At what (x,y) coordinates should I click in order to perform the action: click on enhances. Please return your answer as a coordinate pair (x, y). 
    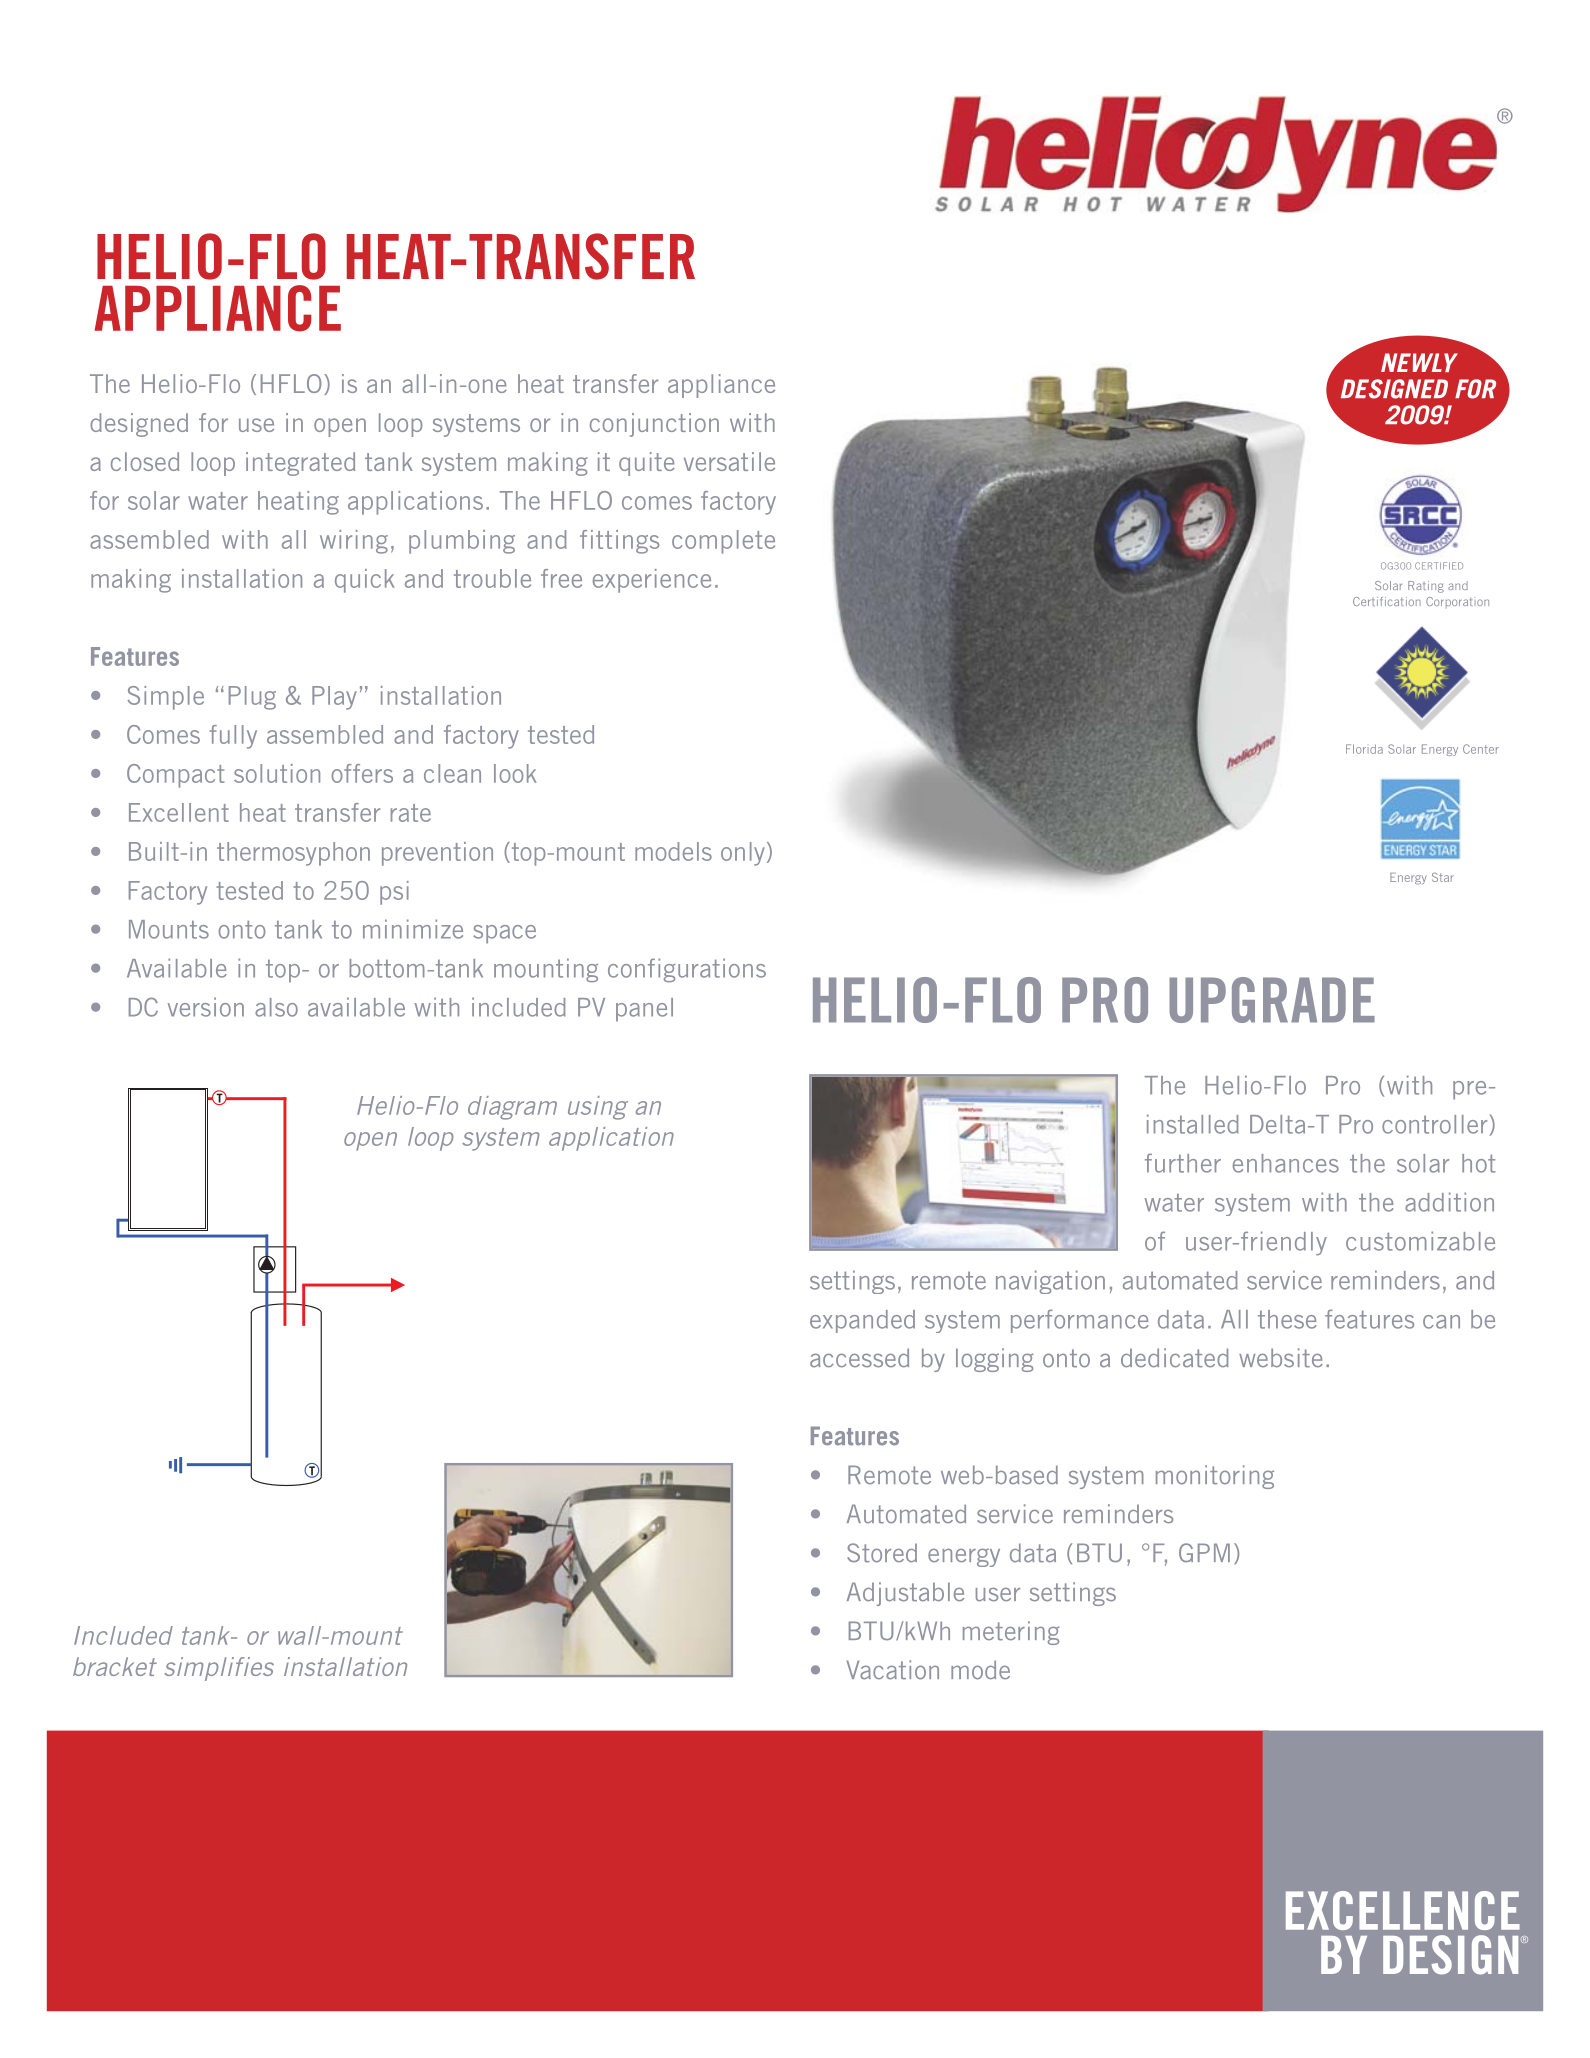
    Looking at the image, I should click on (1286, 1163).
